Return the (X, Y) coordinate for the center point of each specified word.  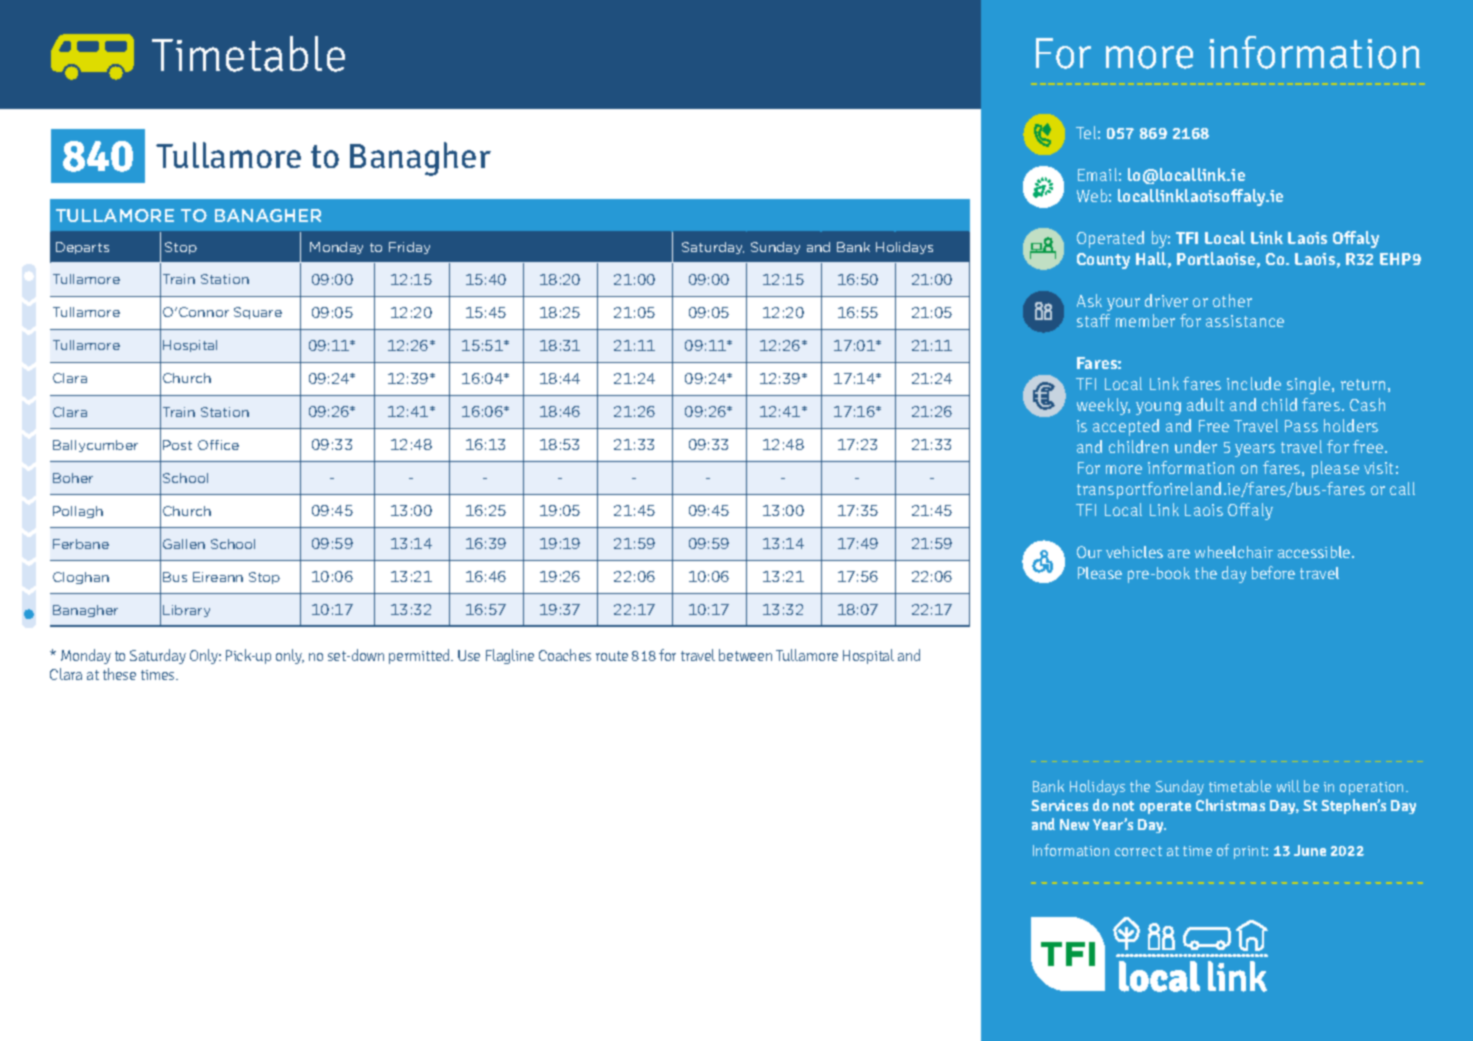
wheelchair (1234, 552)
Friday (409, 248)
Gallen (184, 544)
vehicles (1134, 552)
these (119, 674)
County (1103, 261)
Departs (82, 248)
